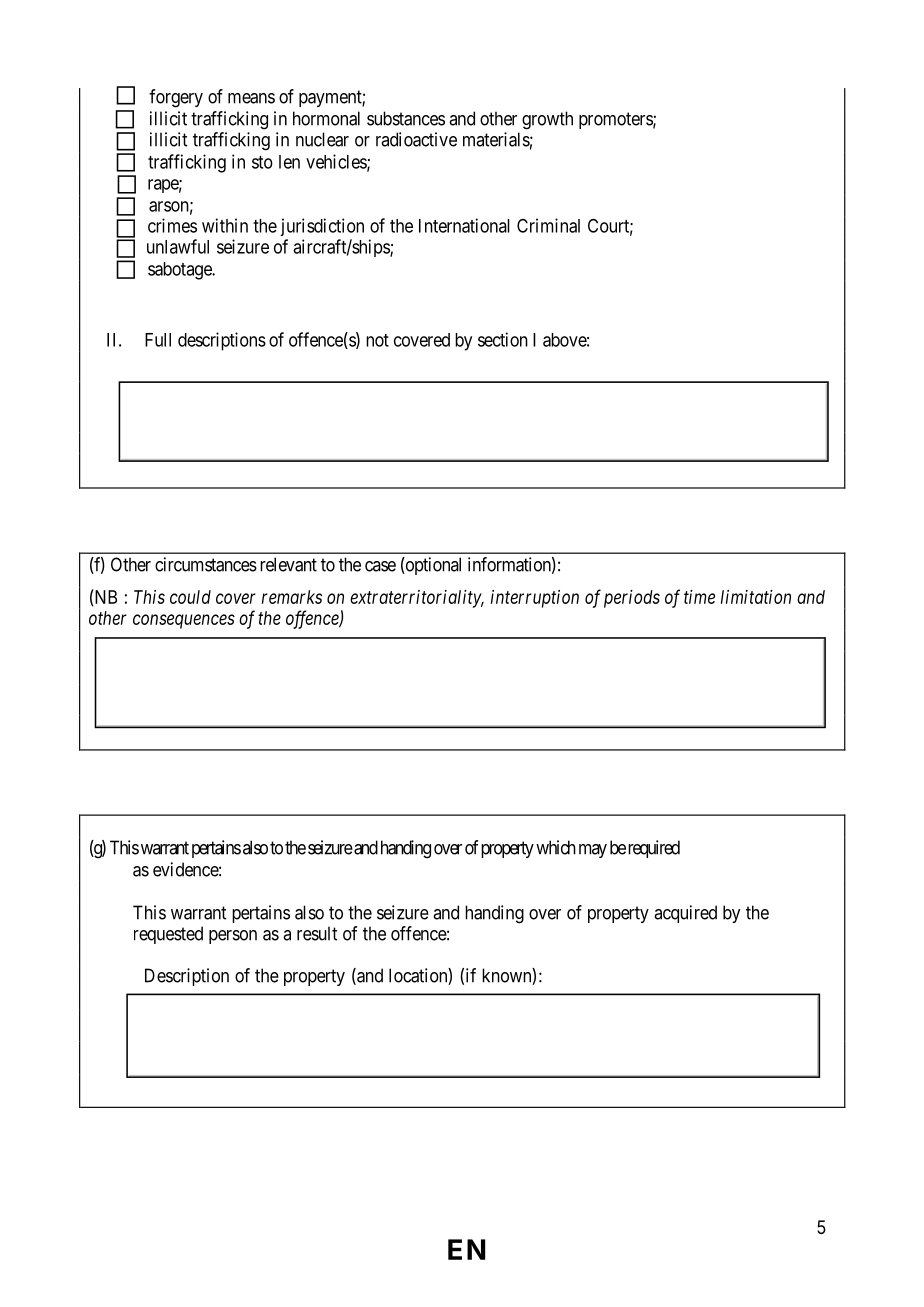  Describe the element at coordinates (233, 937) in the document. I see `person` at that location.
